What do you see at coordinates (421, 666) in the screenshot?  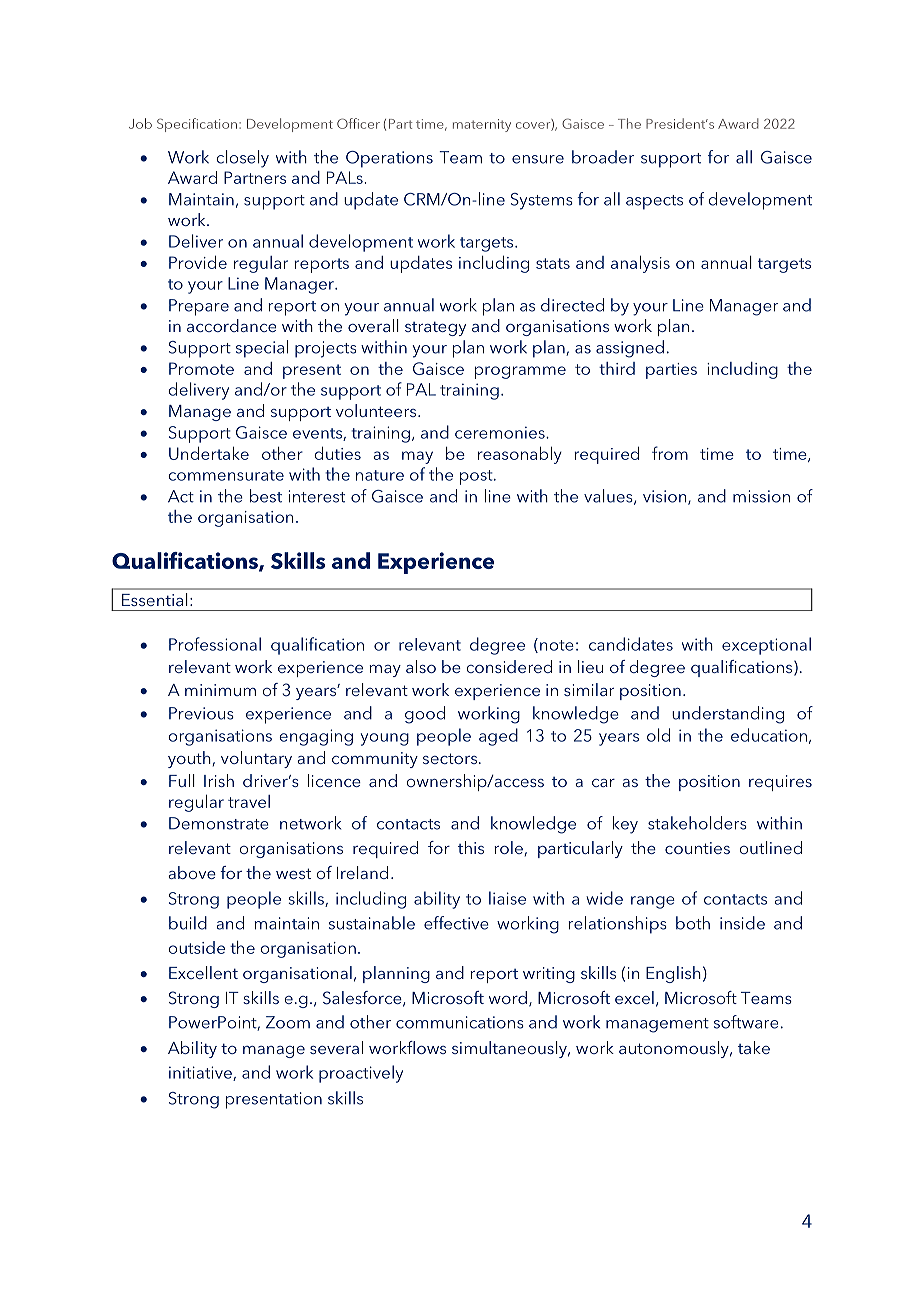 I see `also` at bounding box center [421, 666].
